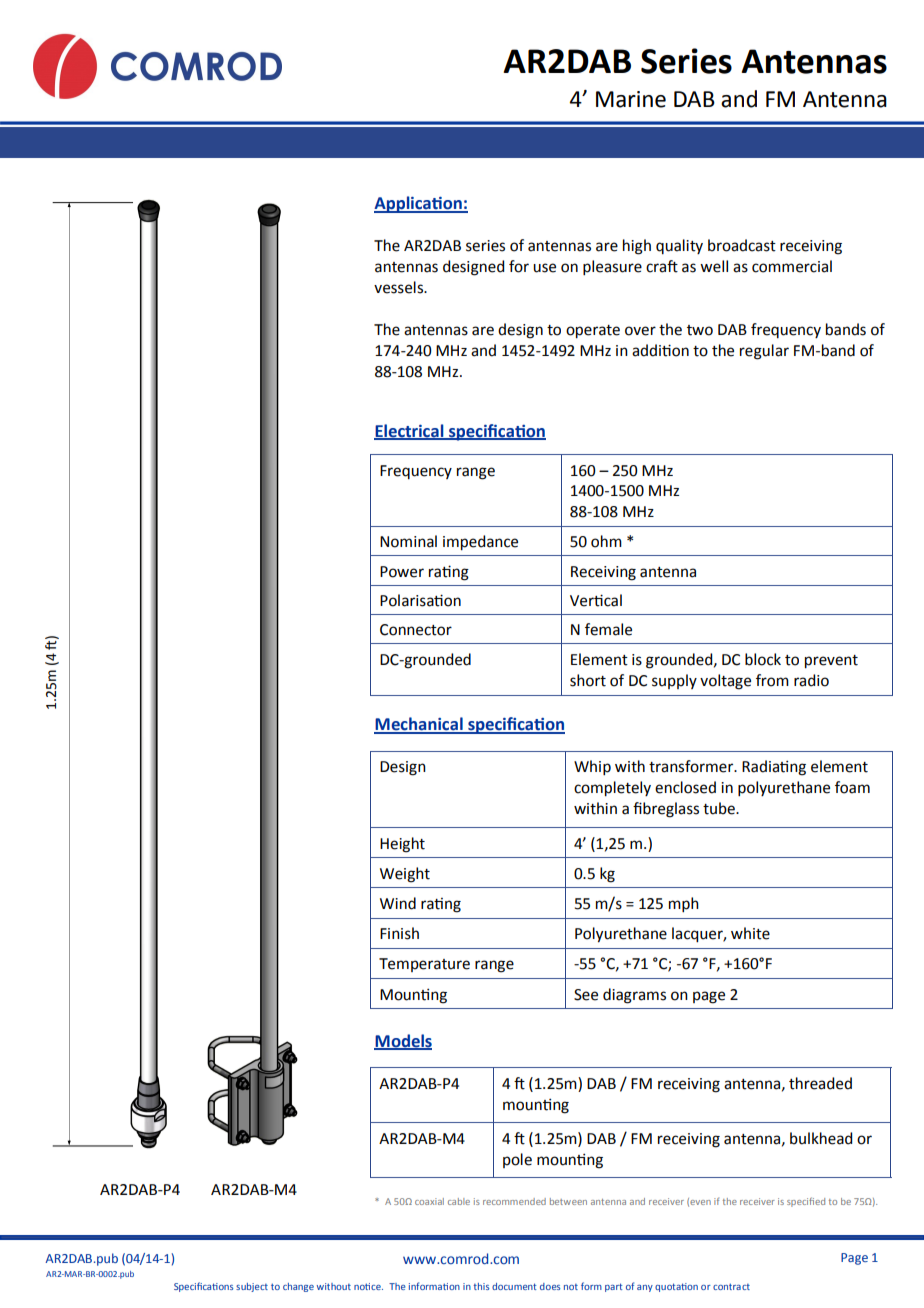 This image has height=1308, width=924. I want to click on change, so click(298, 1287).
